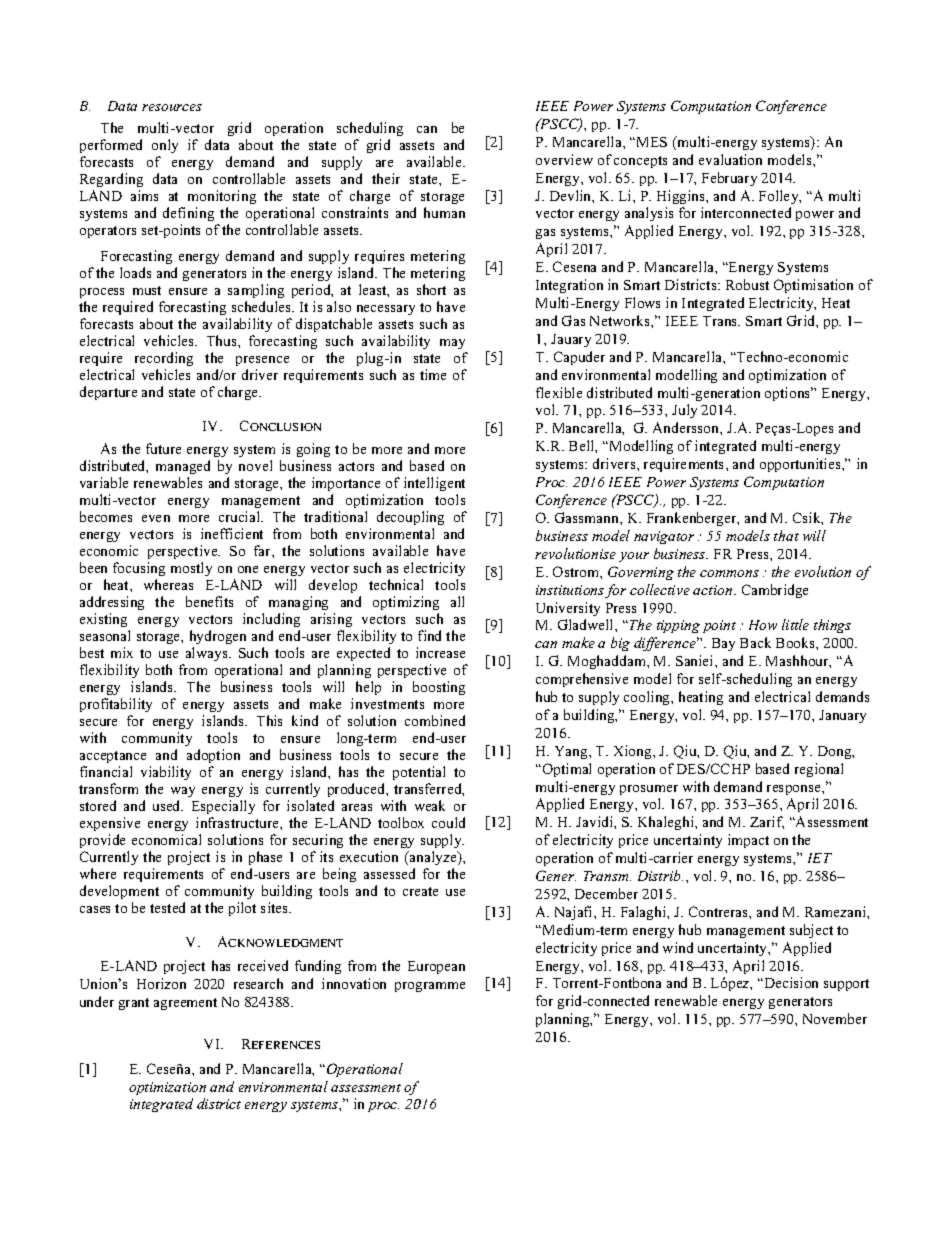 The height and width of the page is (1233, 952). Describe the element at coordinates (835, 1018) in the page. I see `November` at that location.
